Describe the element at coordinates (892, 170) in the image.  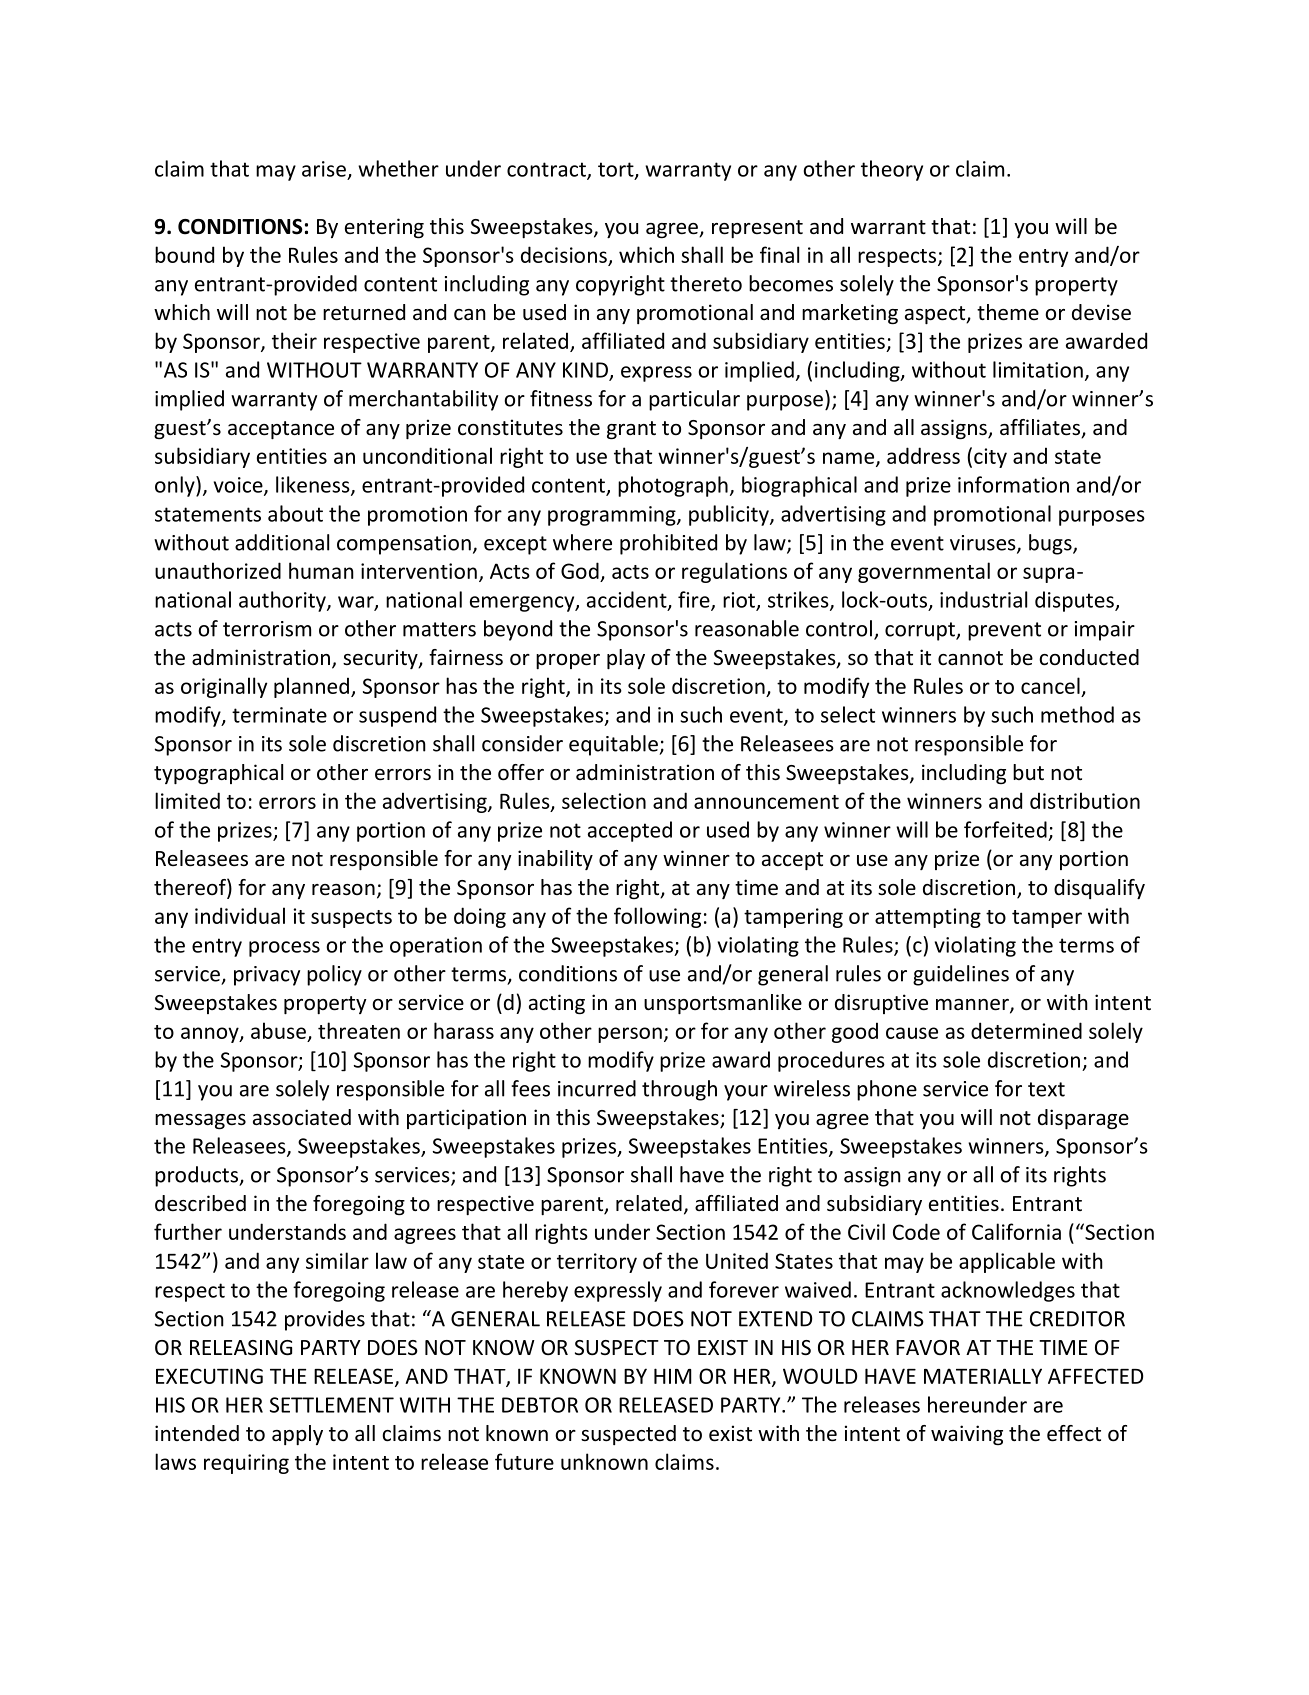
I see `theory` at that location.
